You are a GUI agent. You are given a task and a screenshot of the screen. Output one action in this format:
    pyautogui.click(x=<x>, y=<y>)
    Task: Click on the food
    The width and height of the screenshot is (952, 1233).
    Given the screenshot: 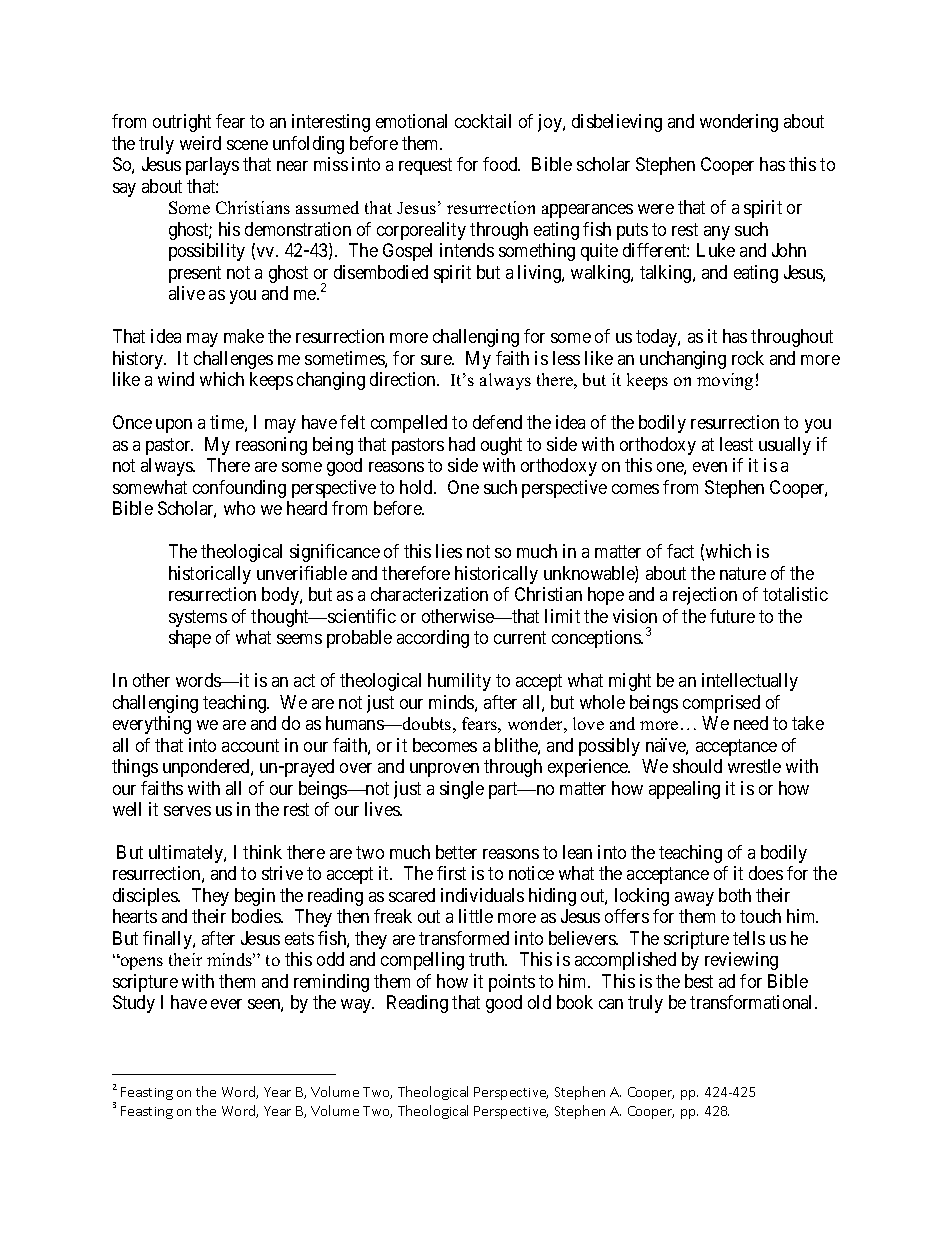 What is the action you would take?
    pyautogui.click(x=501, y=164)
